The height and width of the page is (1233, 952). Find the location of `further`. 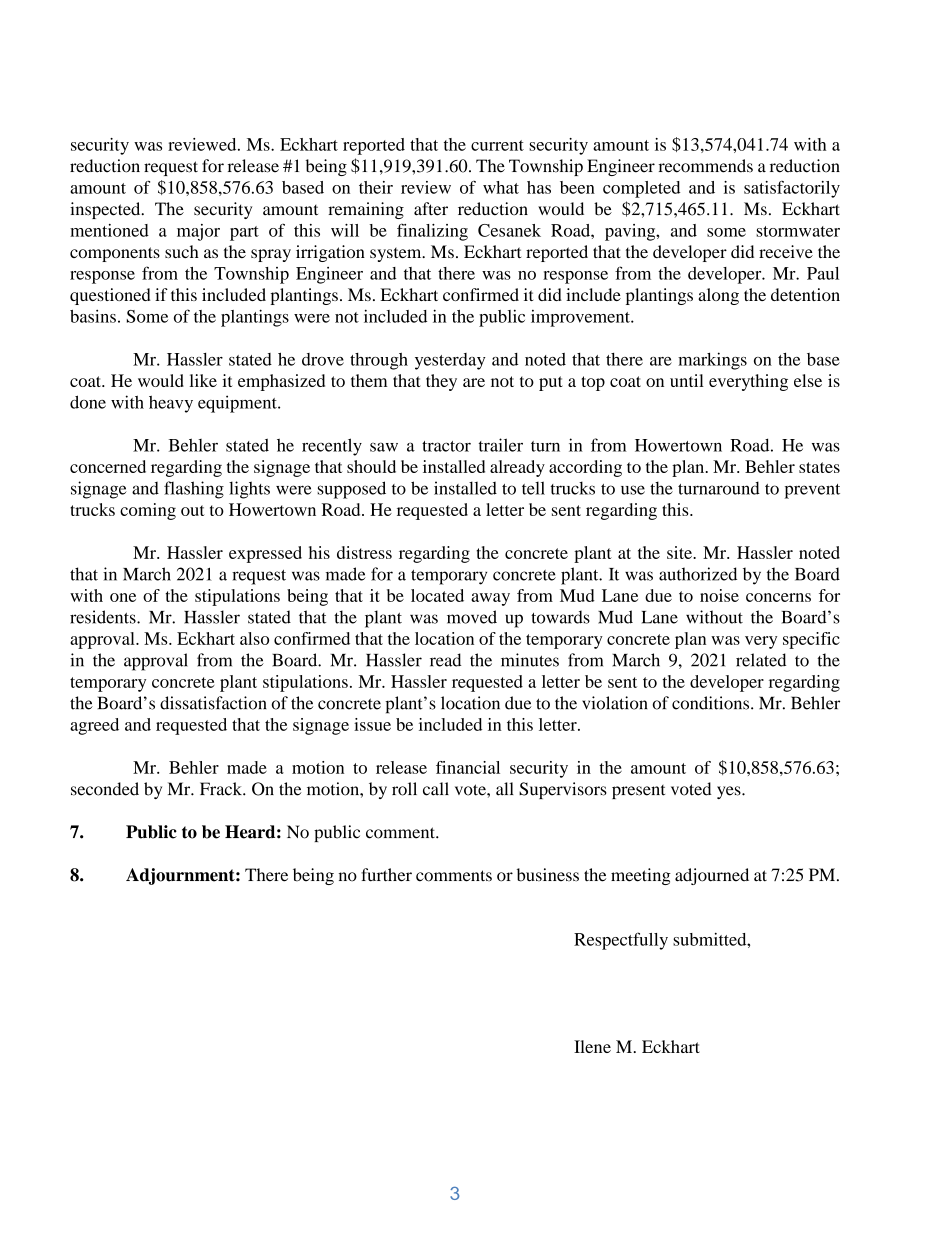

further is located at coordinates (386, 875).
